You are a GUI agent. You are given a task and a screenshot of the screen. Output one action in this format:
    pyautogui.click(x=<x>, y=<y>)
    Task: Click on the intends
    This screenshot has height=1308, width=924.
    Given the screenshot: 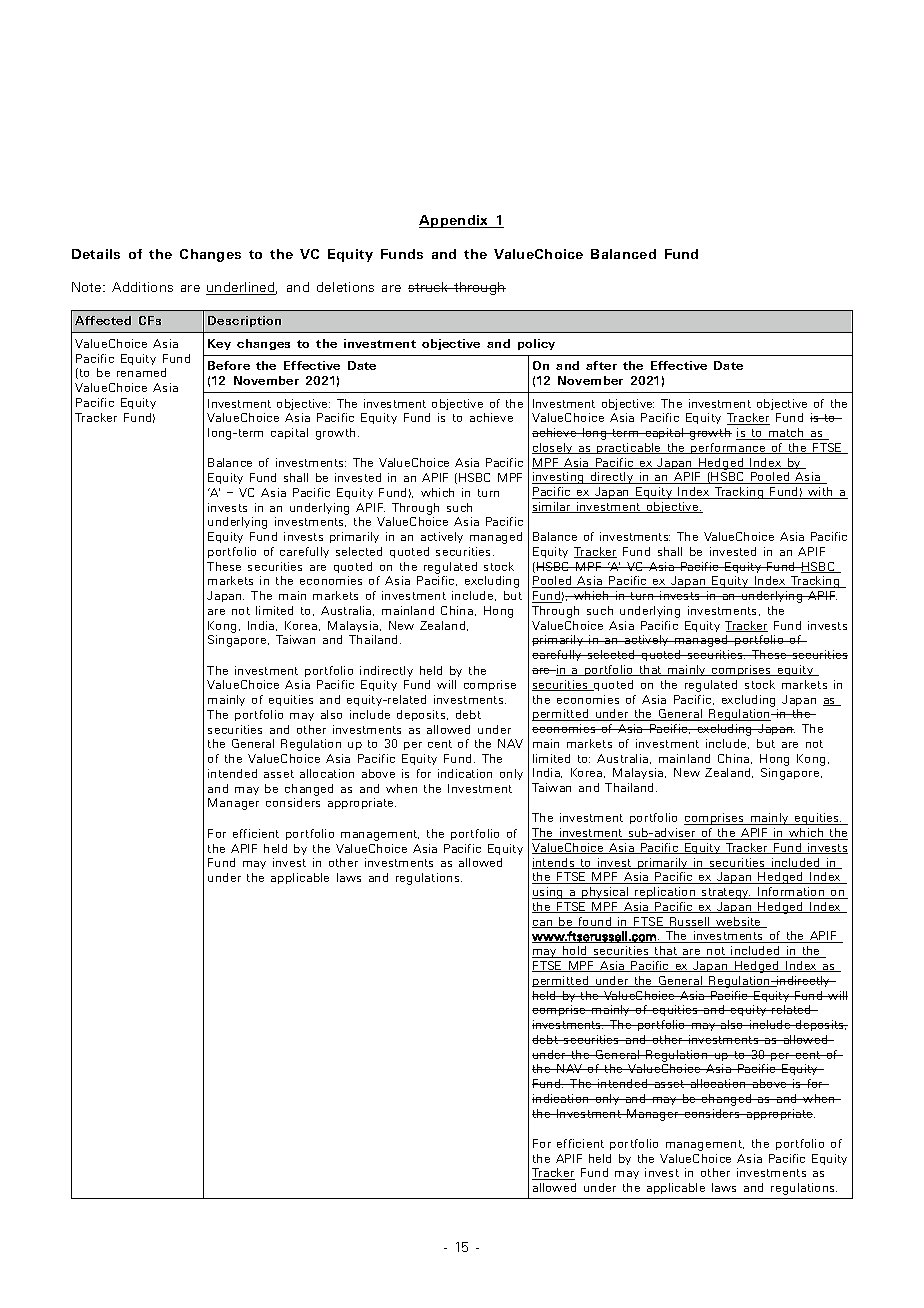 What is the action you would take?
    pyautogui.click(x=554, y=863)
